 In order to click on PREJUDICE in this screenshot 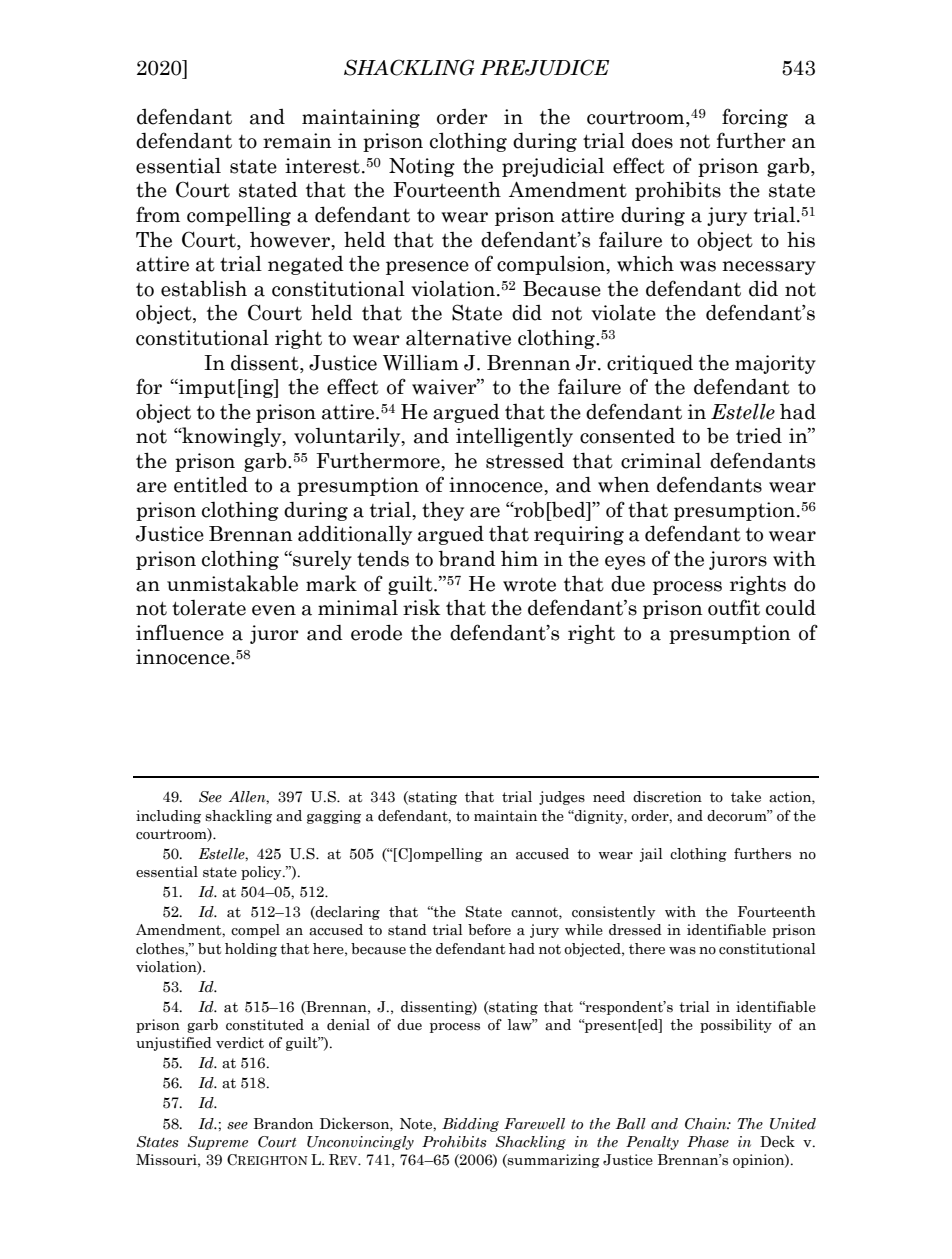, I will do `click(544, 67)`.
